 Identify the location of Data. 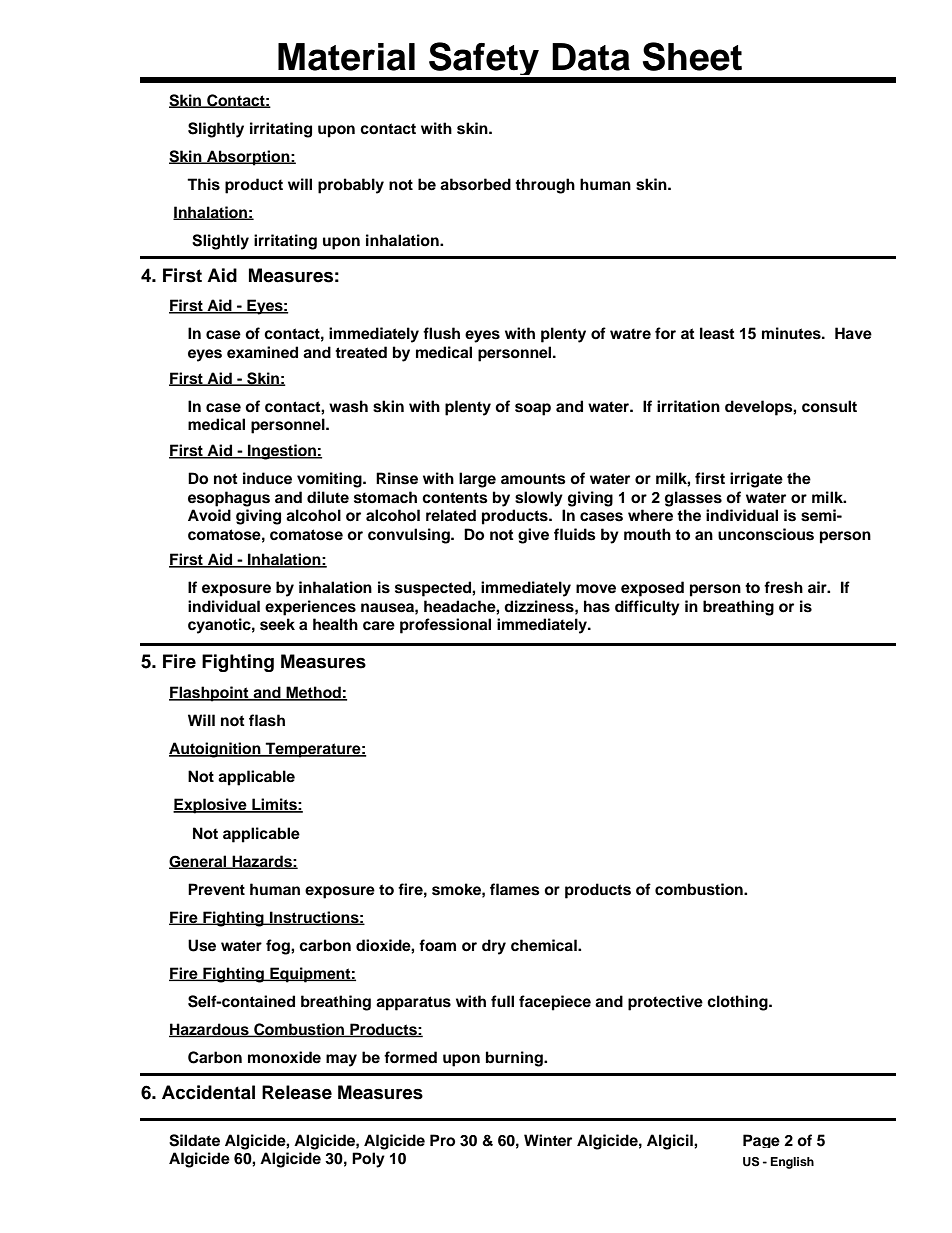
(591, 57).
